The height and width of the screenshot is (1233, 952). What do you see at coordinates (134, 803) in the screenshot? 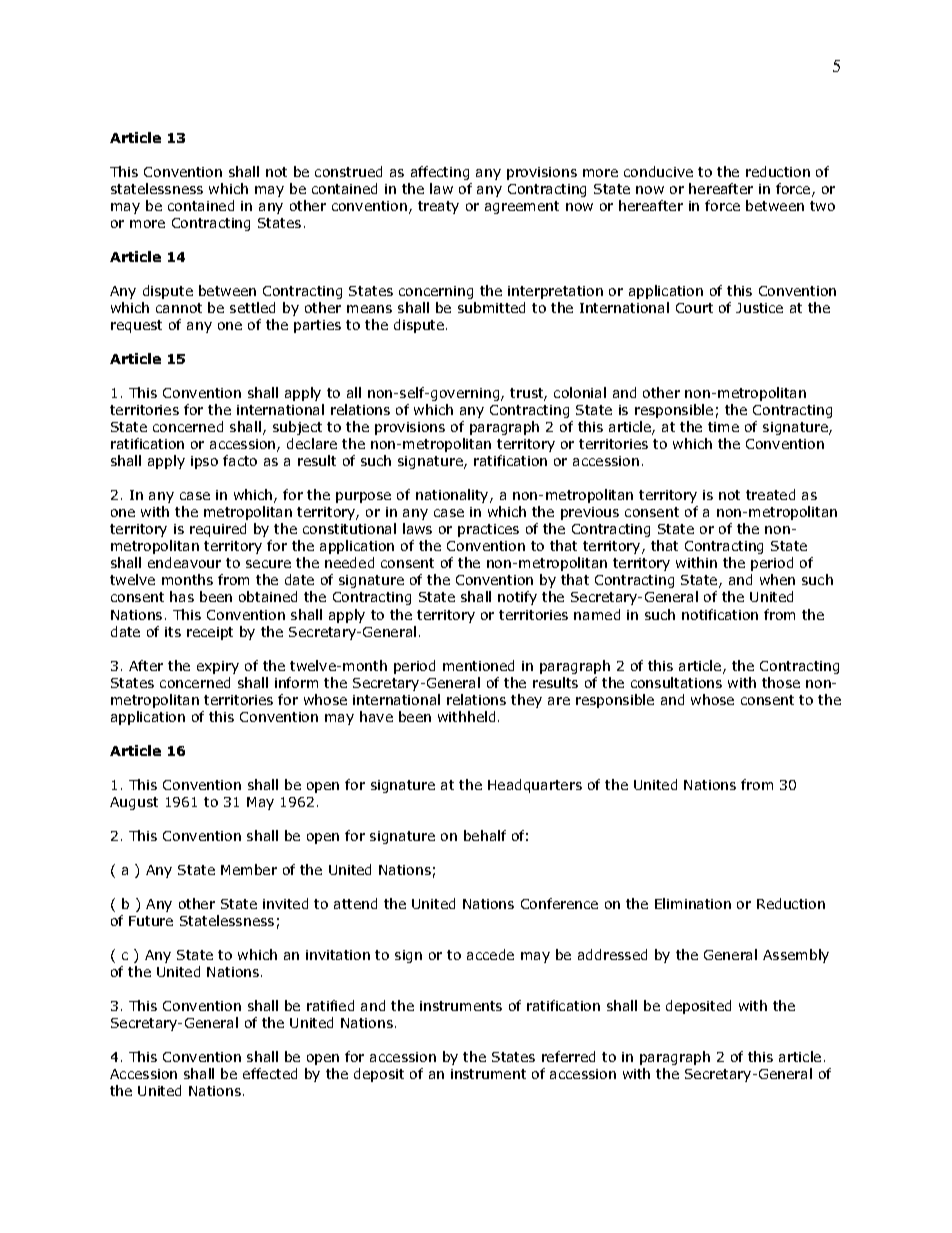
I see `August` at bounding box center [134, 803].
